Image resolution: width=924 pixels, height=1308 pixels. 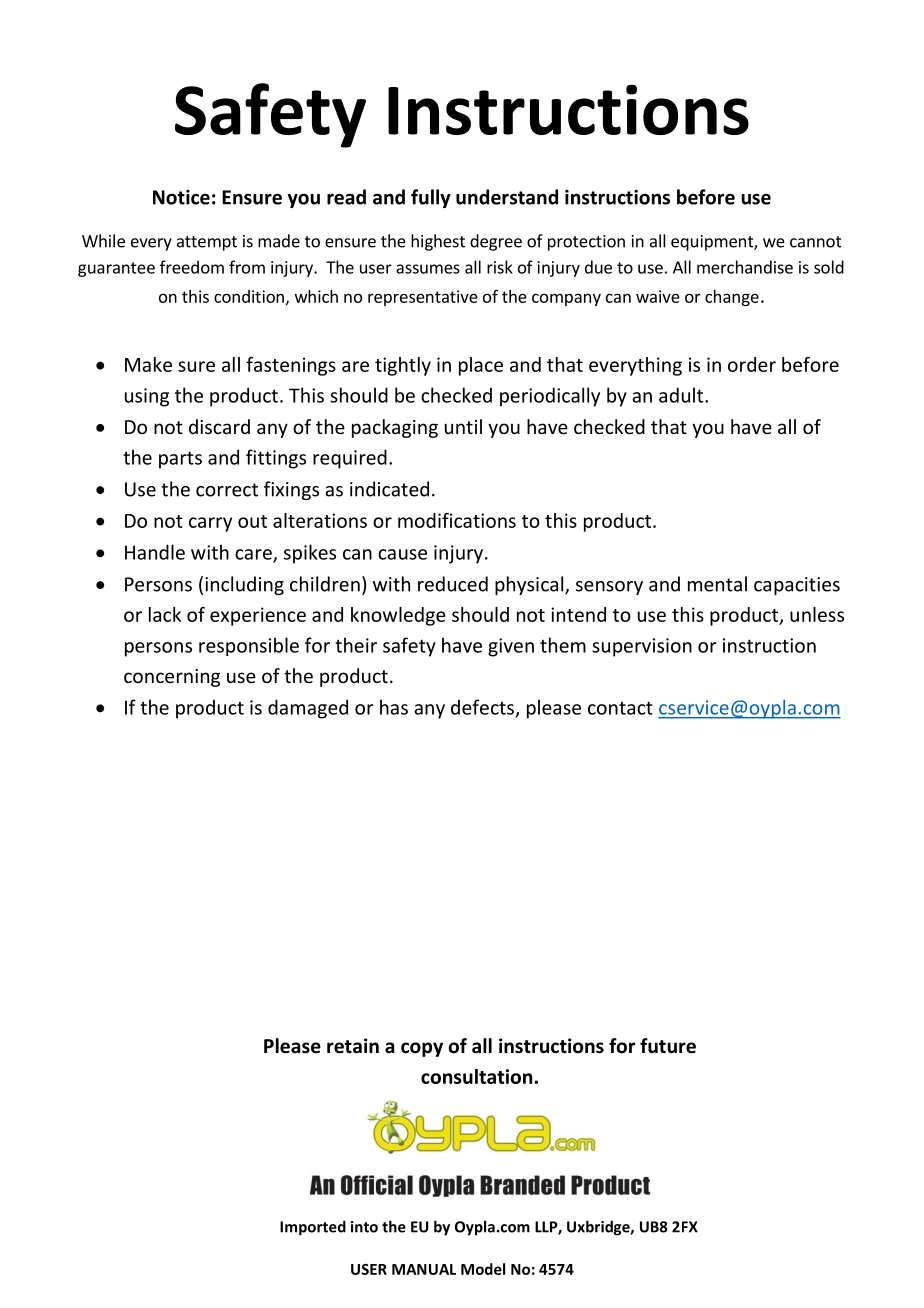 I want to click on modifications, so click(x=457, y=520).
